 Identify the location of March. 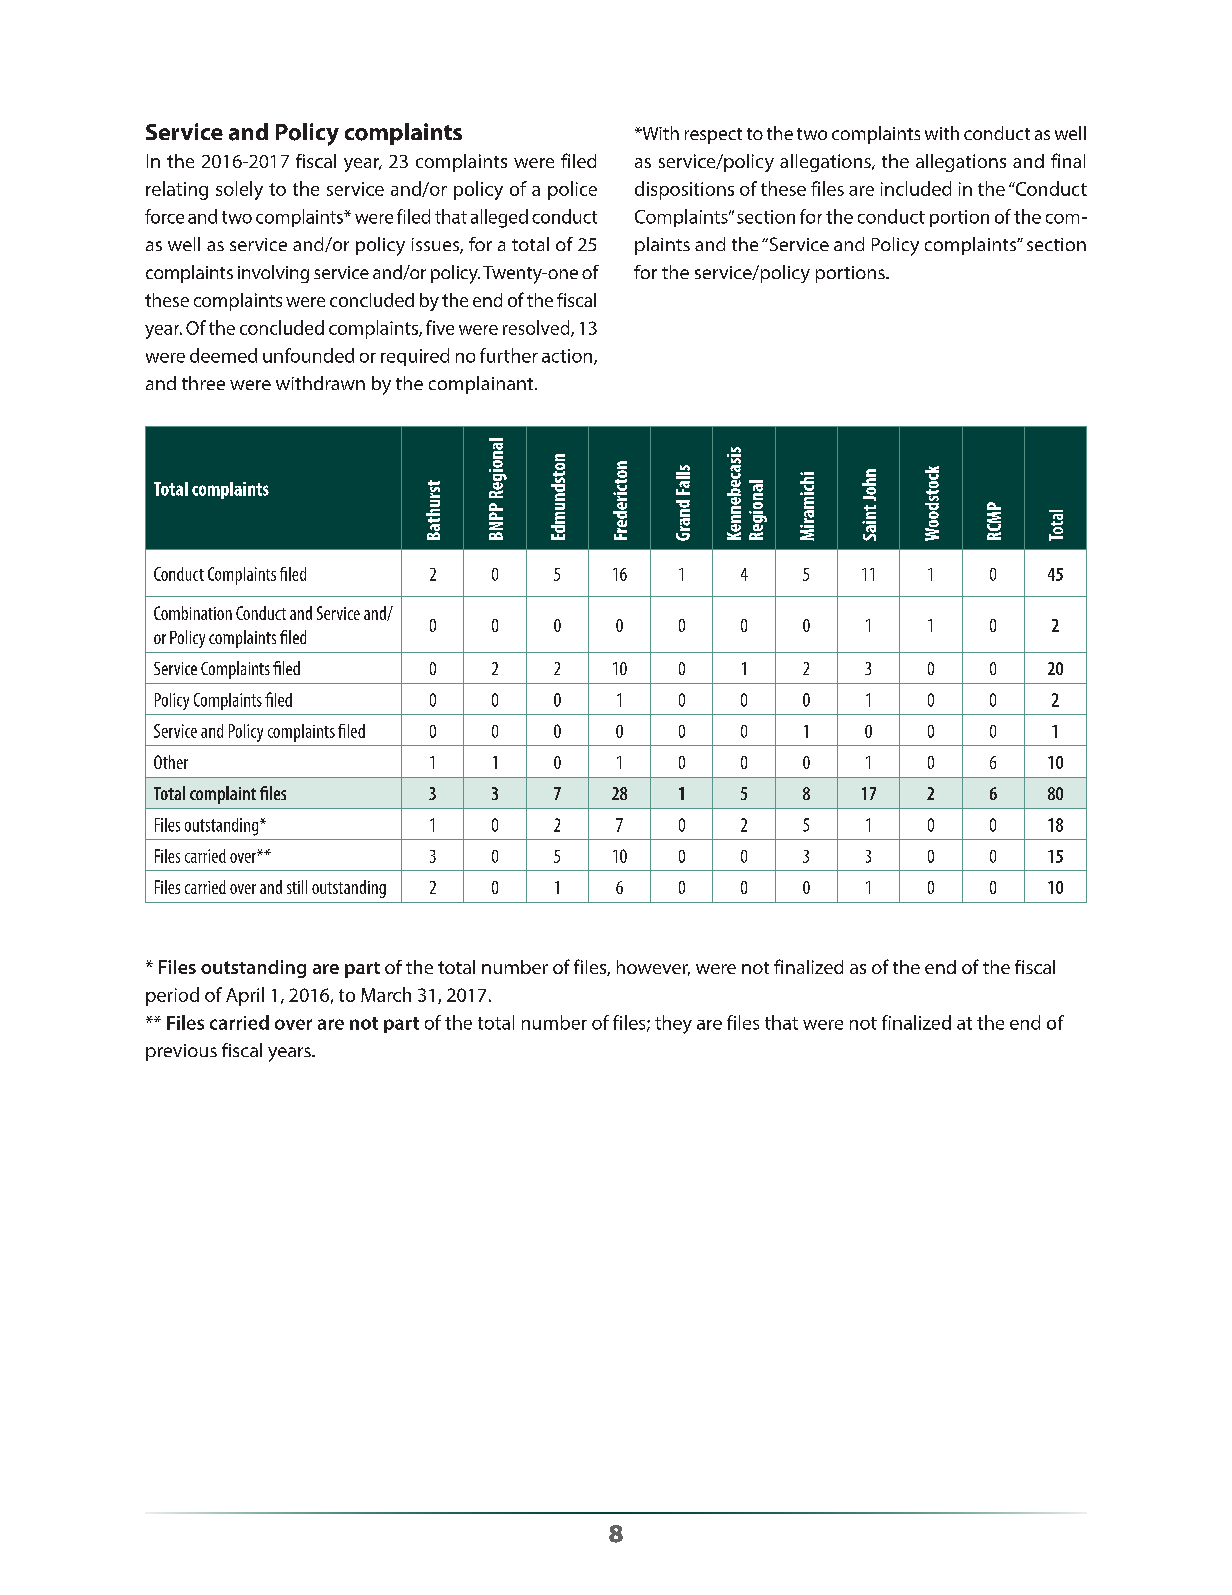
(386, 994).
